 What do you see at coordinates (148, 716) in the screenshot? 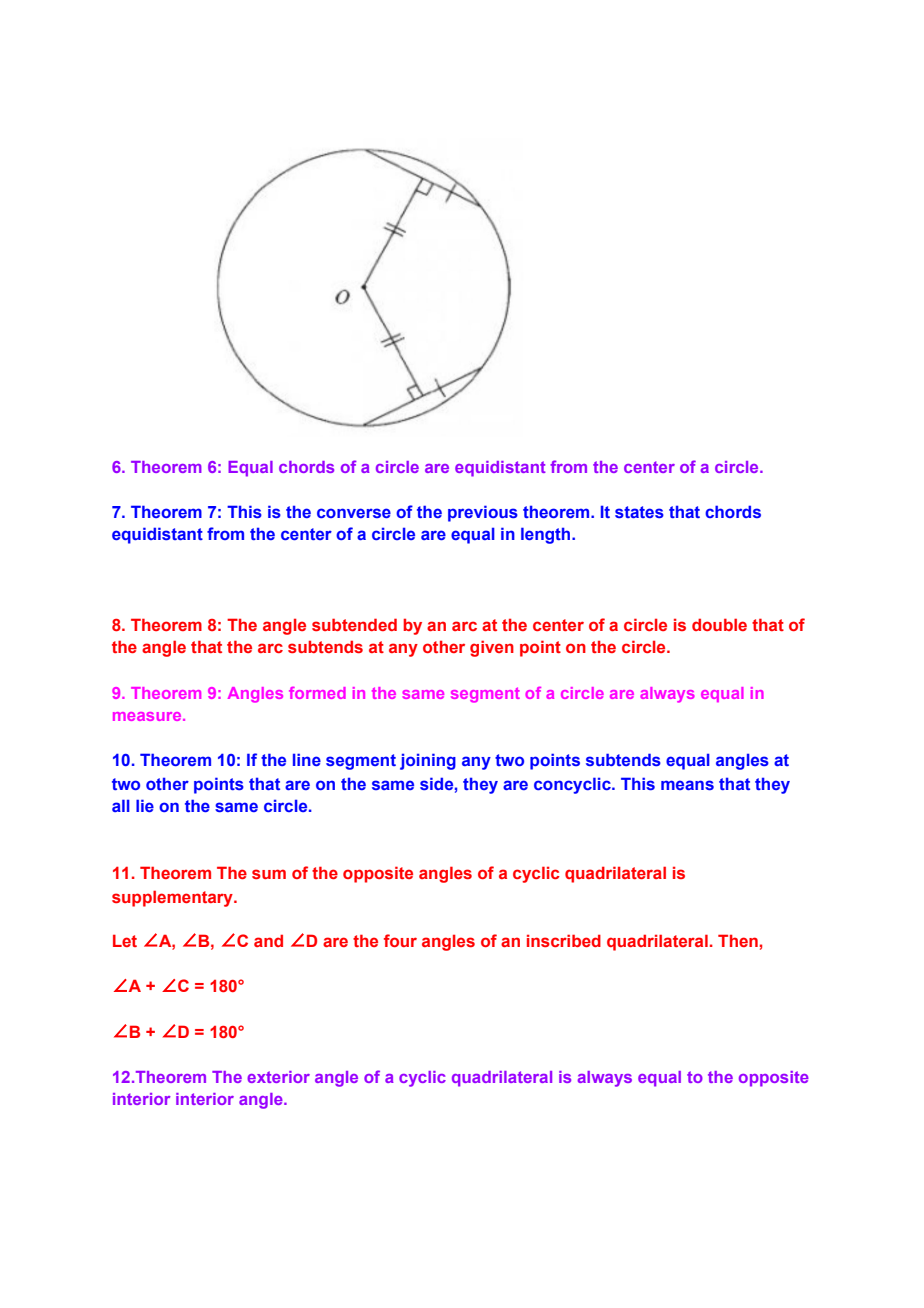
I see `measure` at bounding box center [148, 716].
